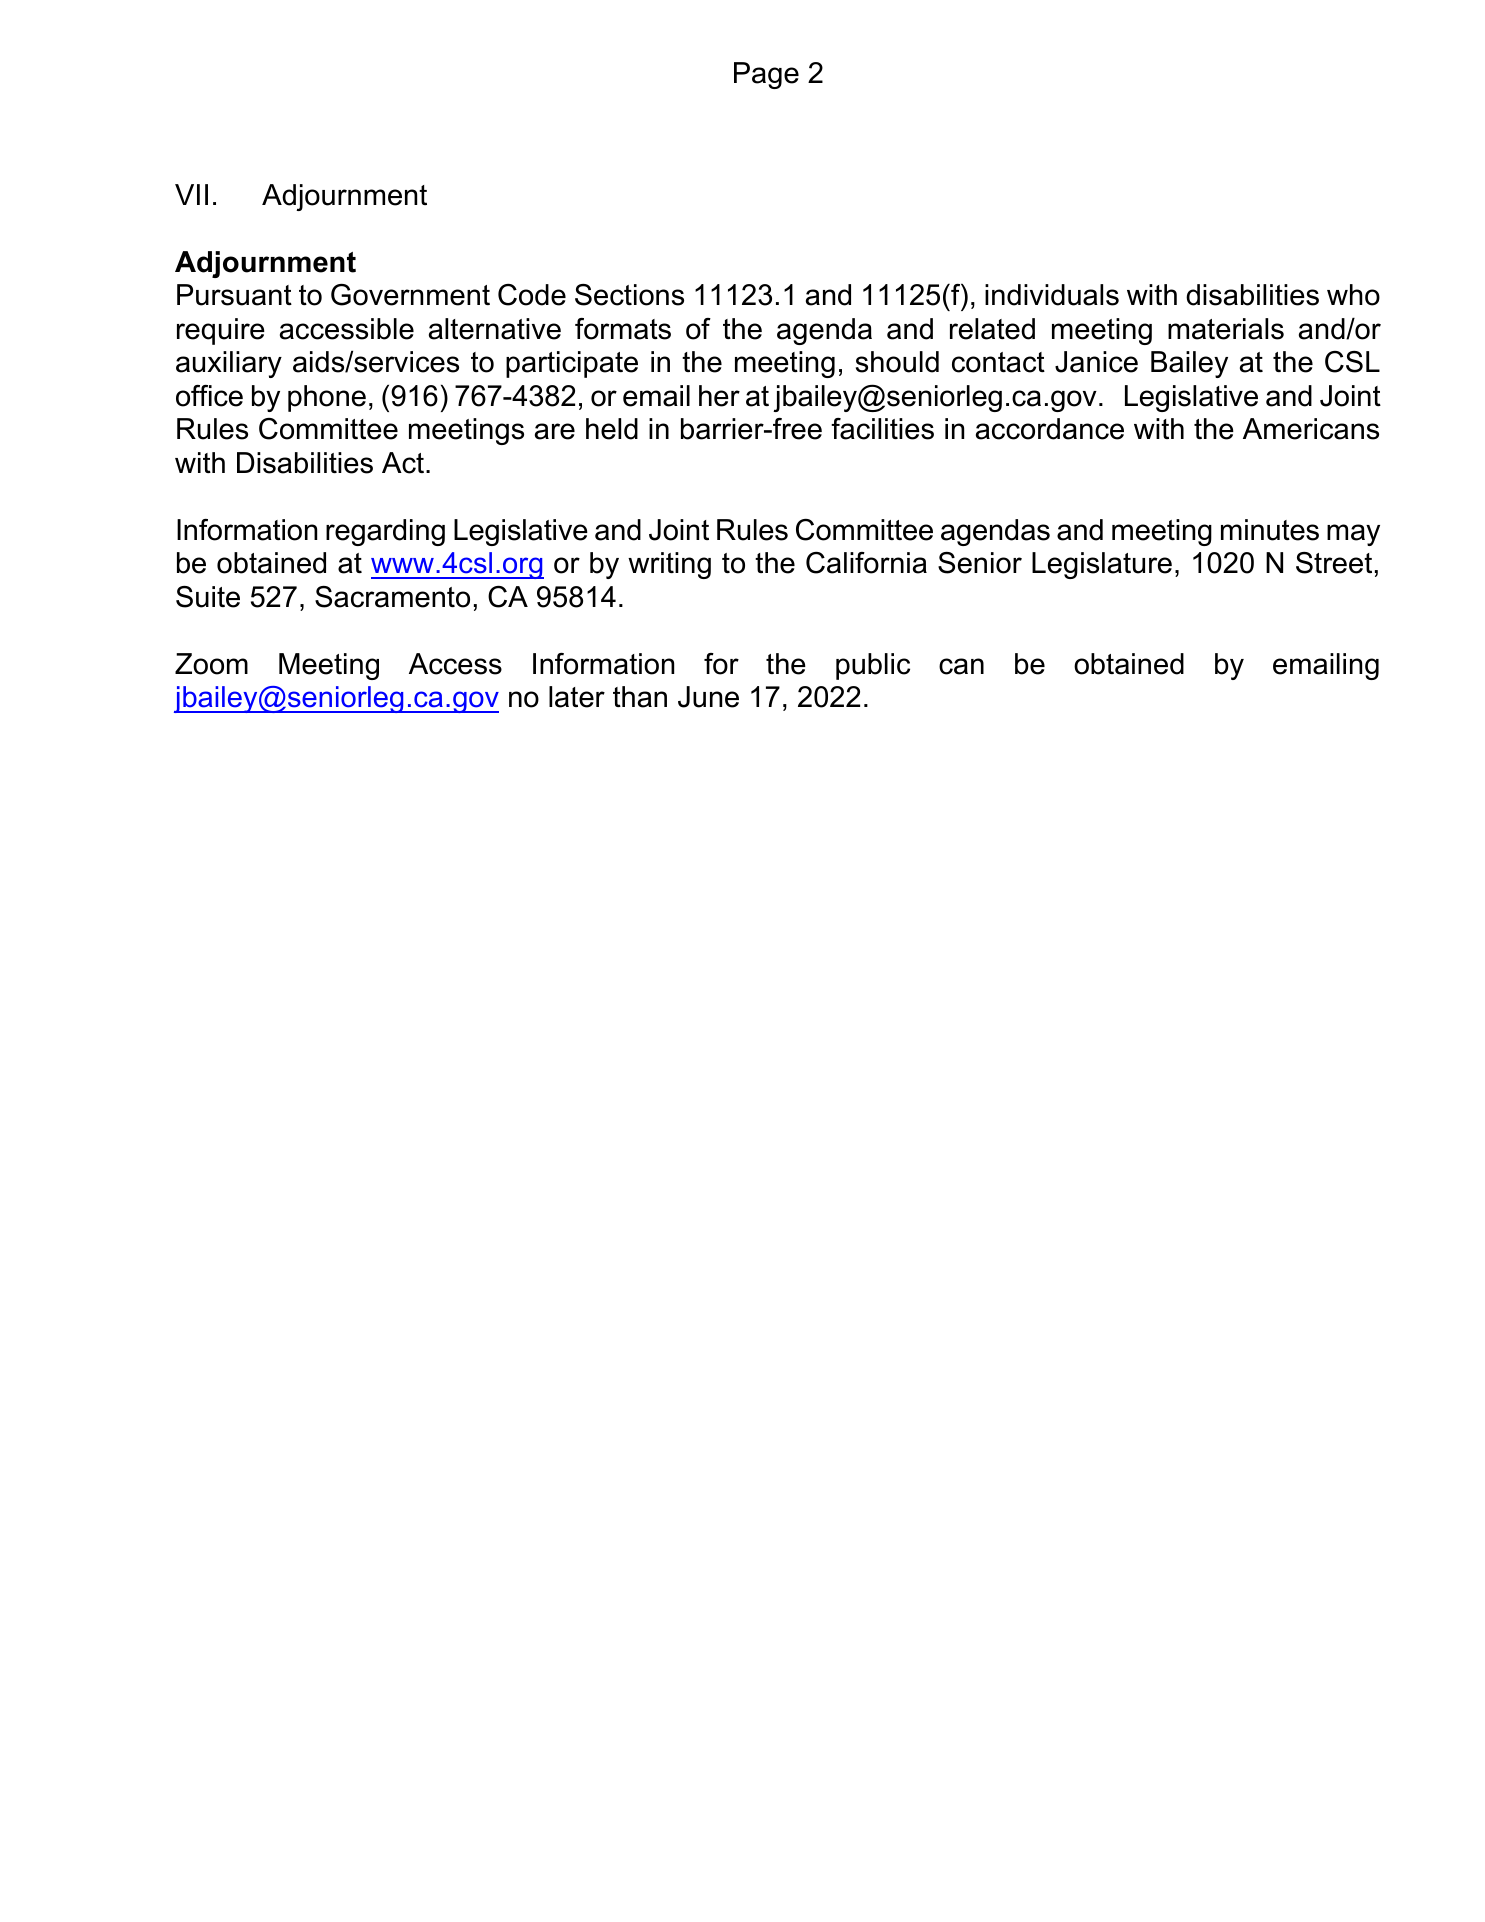 This screenshot has width=1485, height=1922. I want to click on who, so click(1353, 295).
